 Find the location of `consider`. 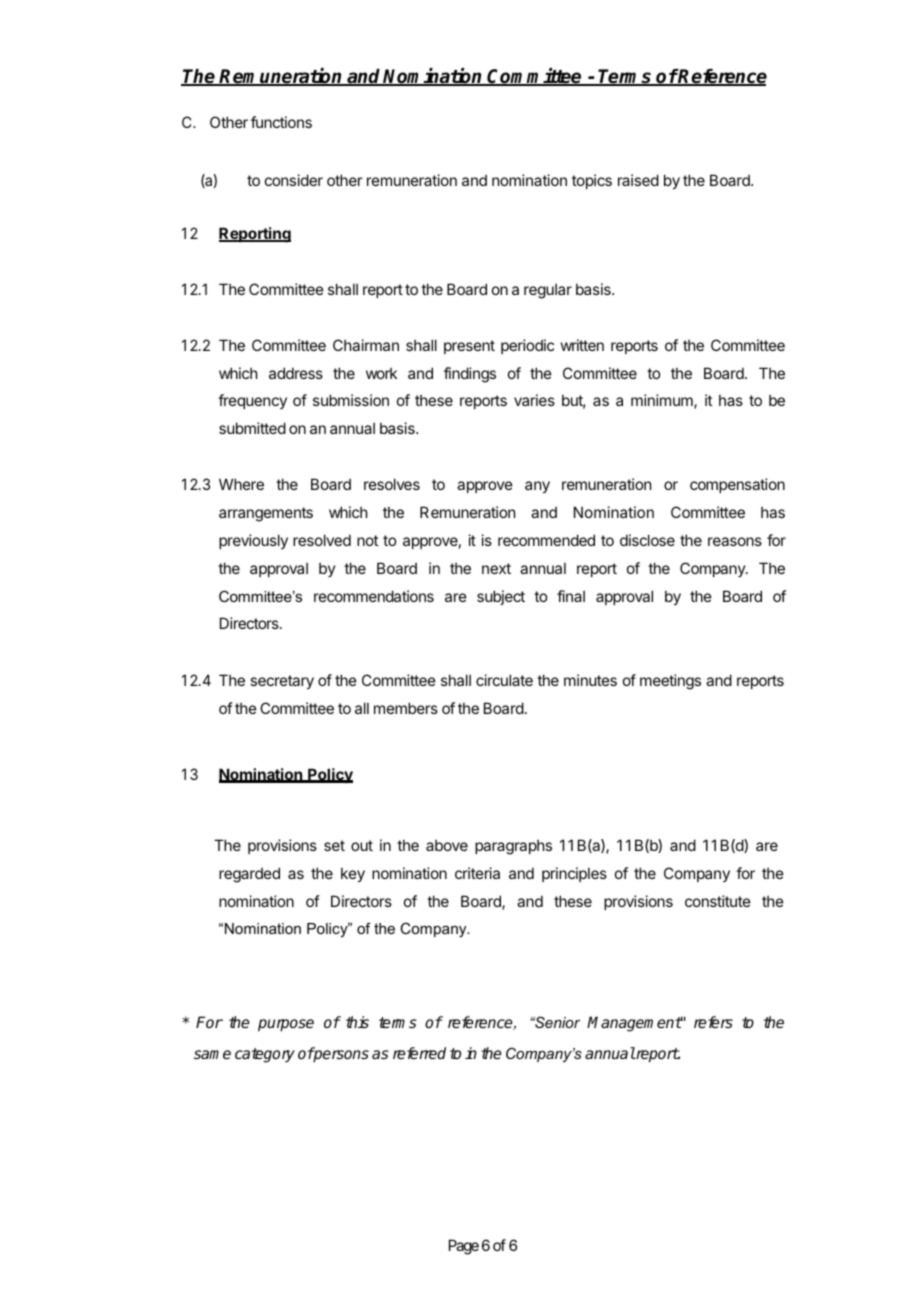

consider is located at coordinates (294, 180).
